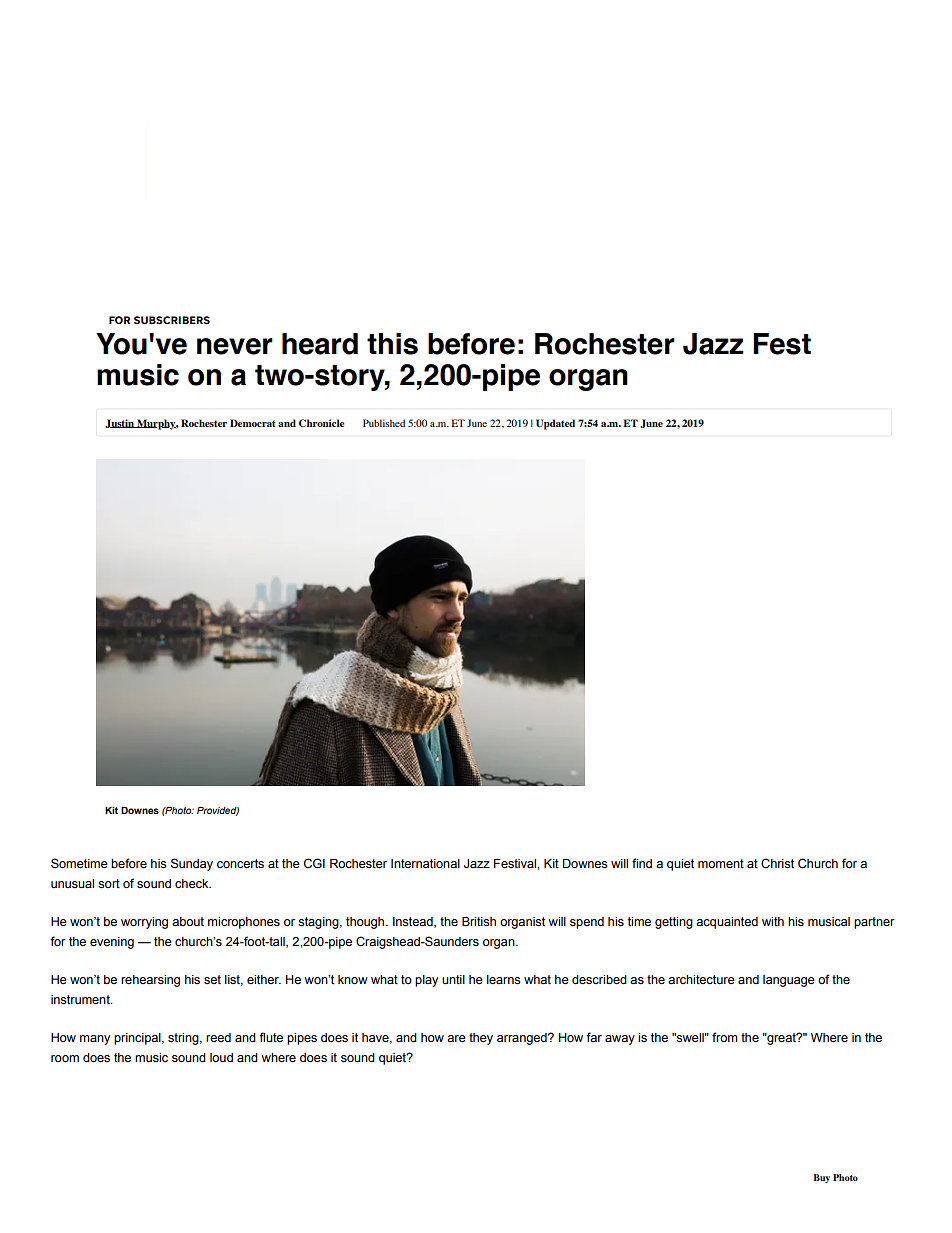 Image resolution: width=952 pixels, height=1233 pixels. I want to click on Published, so click(384, 423).
